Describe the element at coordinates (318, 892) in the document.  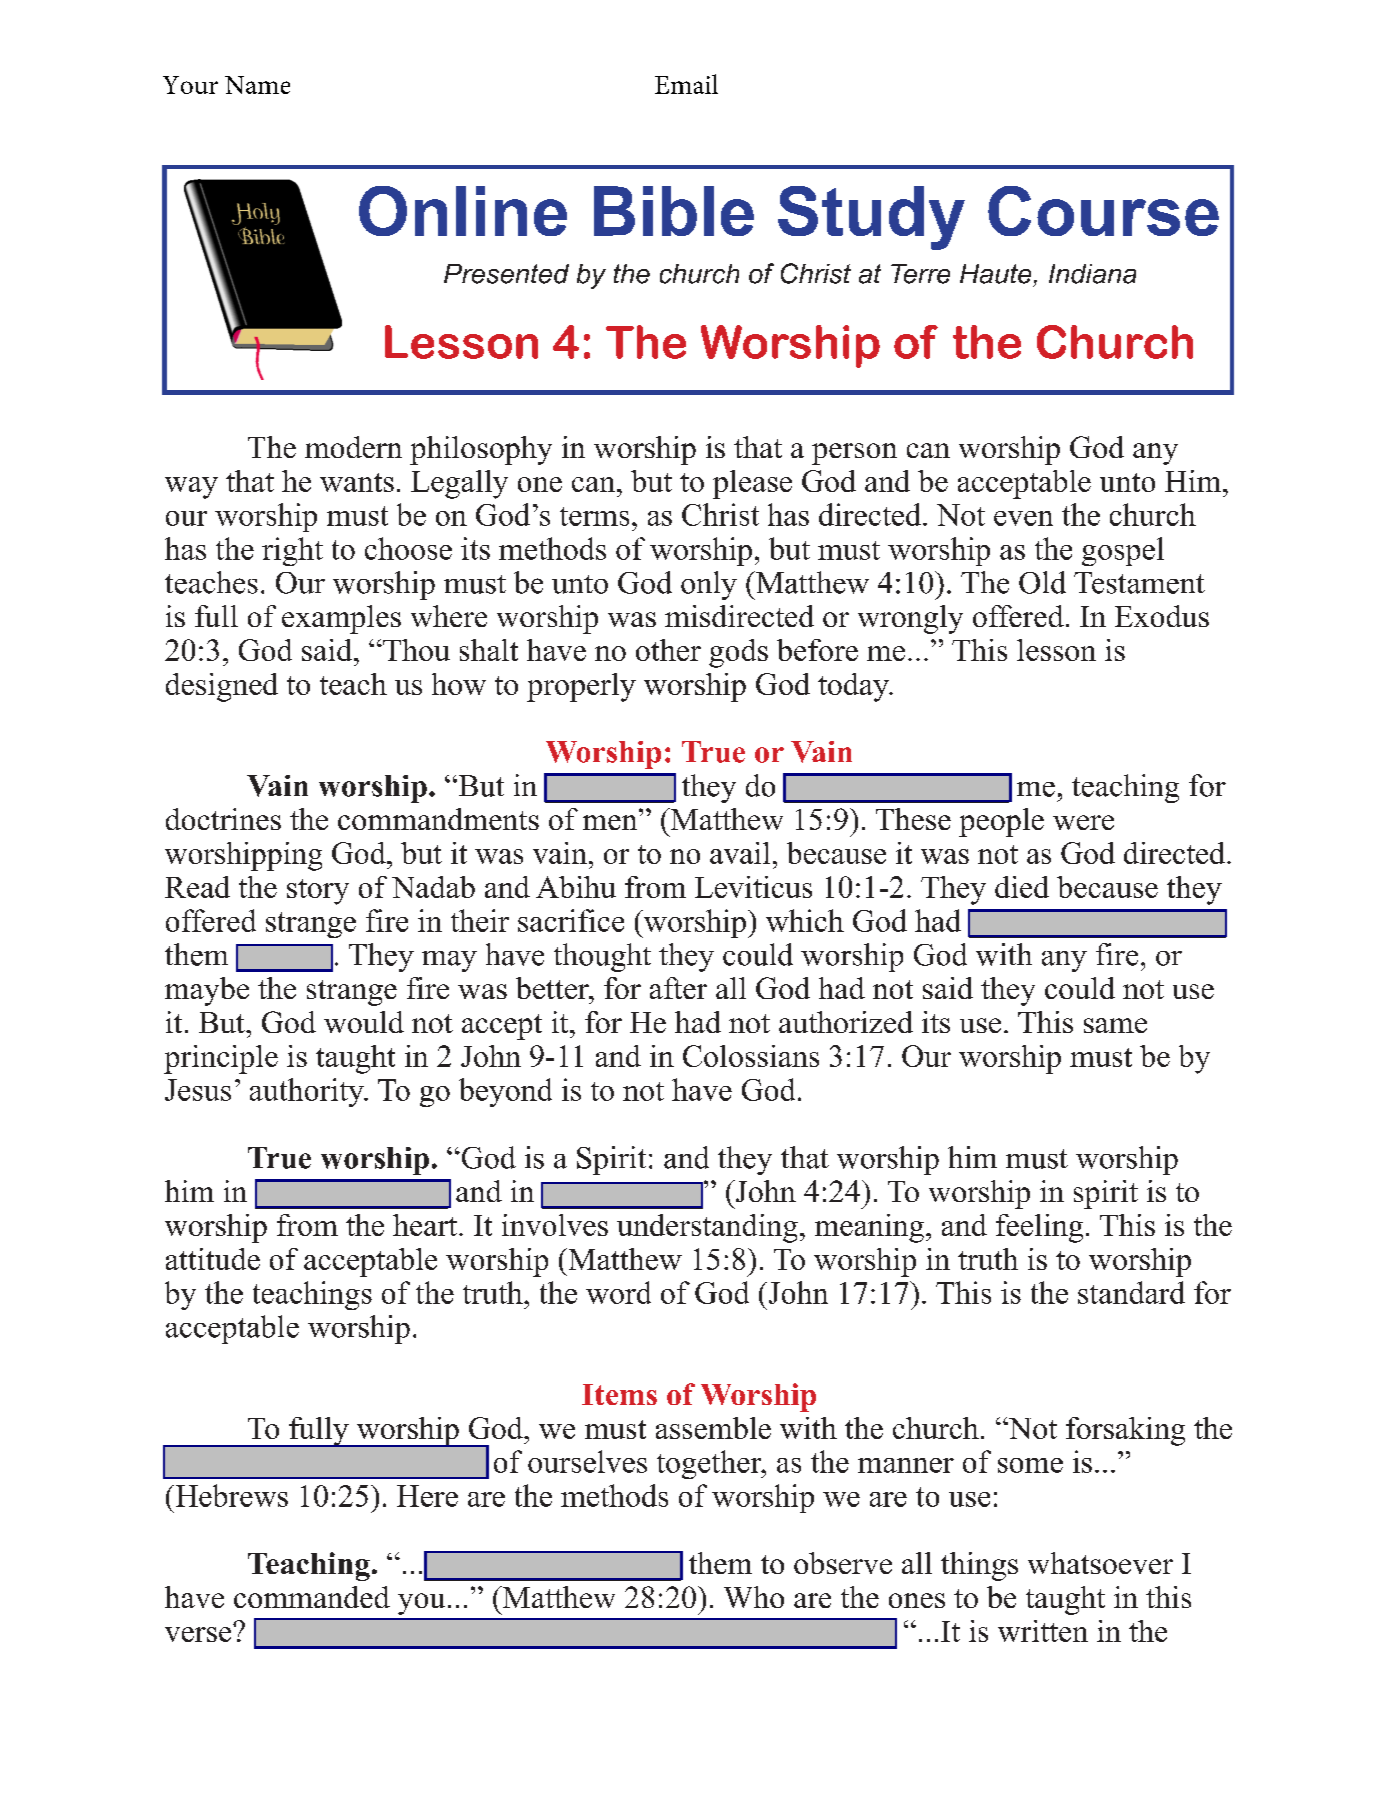
I see `story` at that location.
